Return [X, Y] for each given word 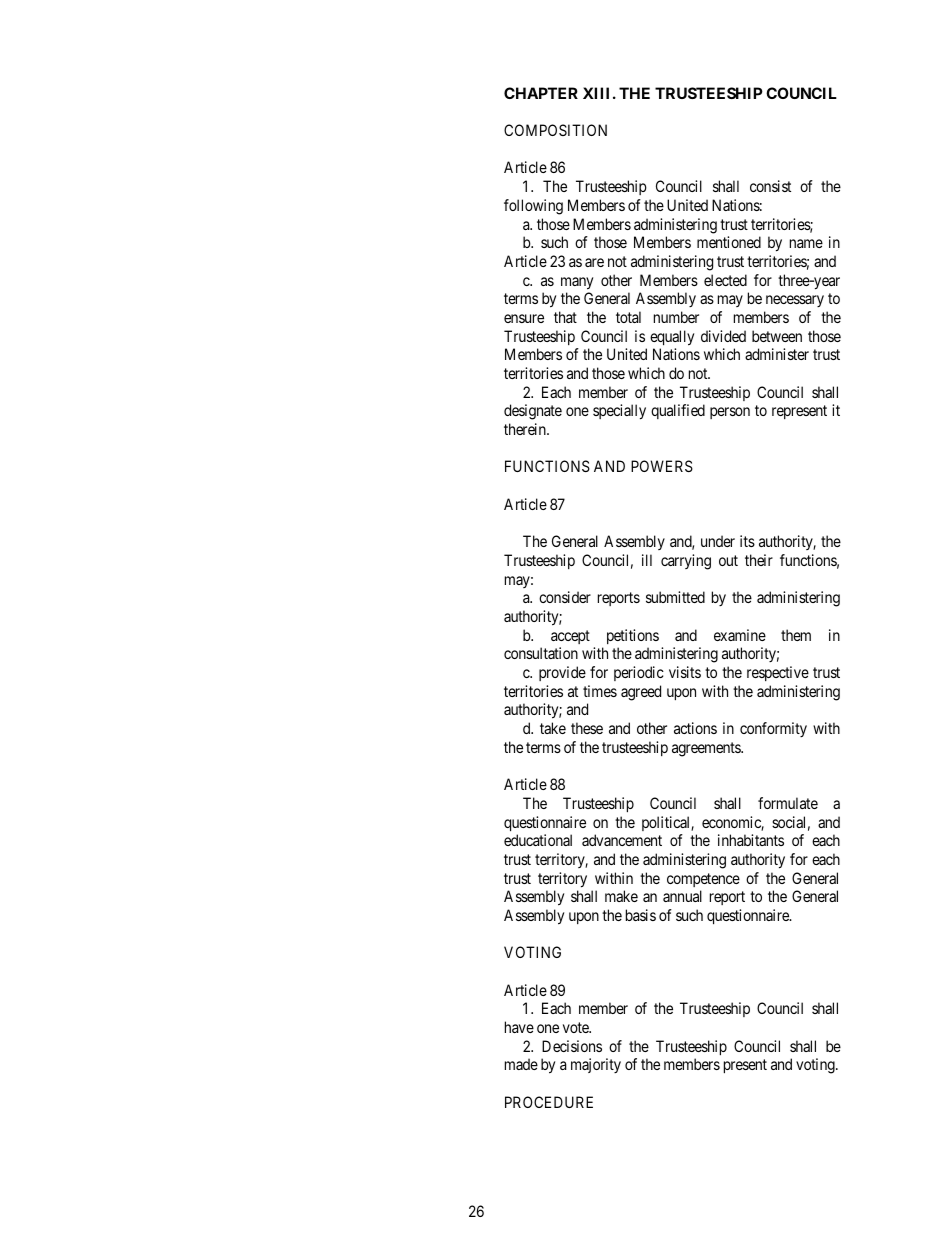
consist [770, 186]
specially [619, 412]
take [553, 728]
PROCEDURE [549, 1102]
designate [533, 412]
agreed [641, 693]
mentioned [729, 242]
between [777, 336]
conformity [773, 729]
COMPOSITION [555, 130]
